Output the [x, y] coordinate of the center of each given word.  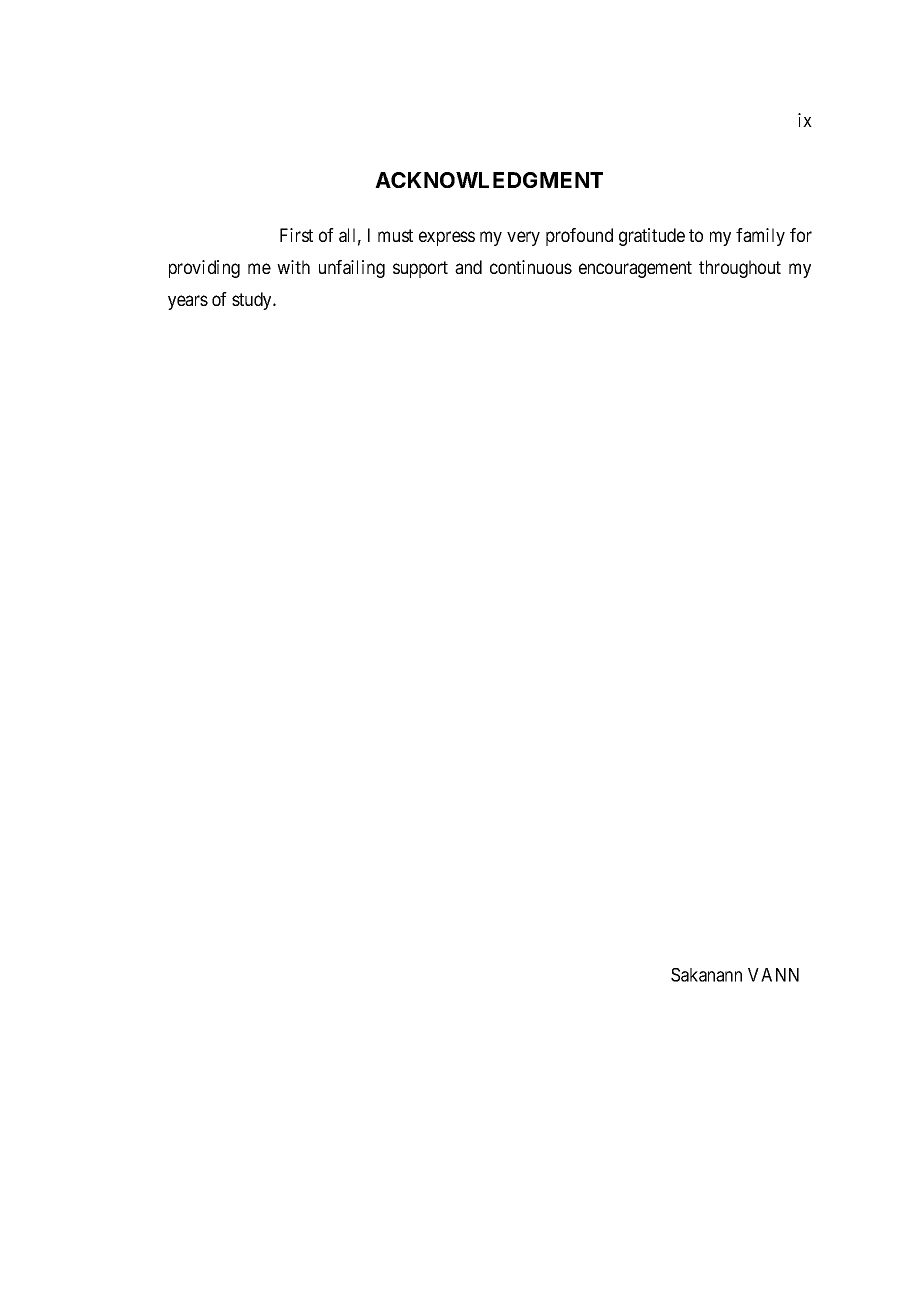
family [760, 237]
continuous [531, 267]
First [296, 235]
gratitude [652, 237]
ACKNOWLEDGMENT [489, 180]
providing [204, 269]
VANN [773, 975]
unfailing [352, 269]
